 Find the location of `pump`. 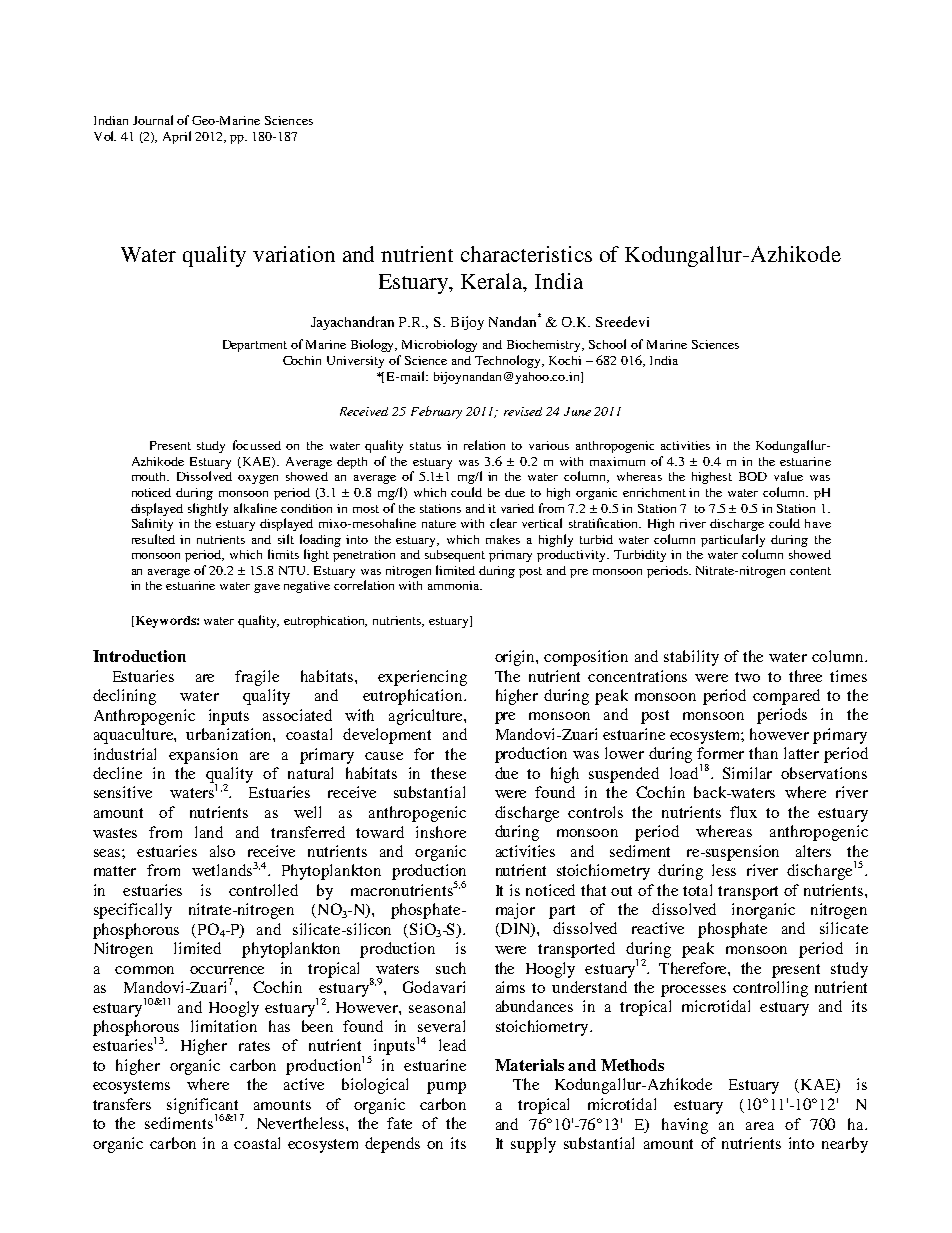

pump is located at coordinates (446, 1088).
